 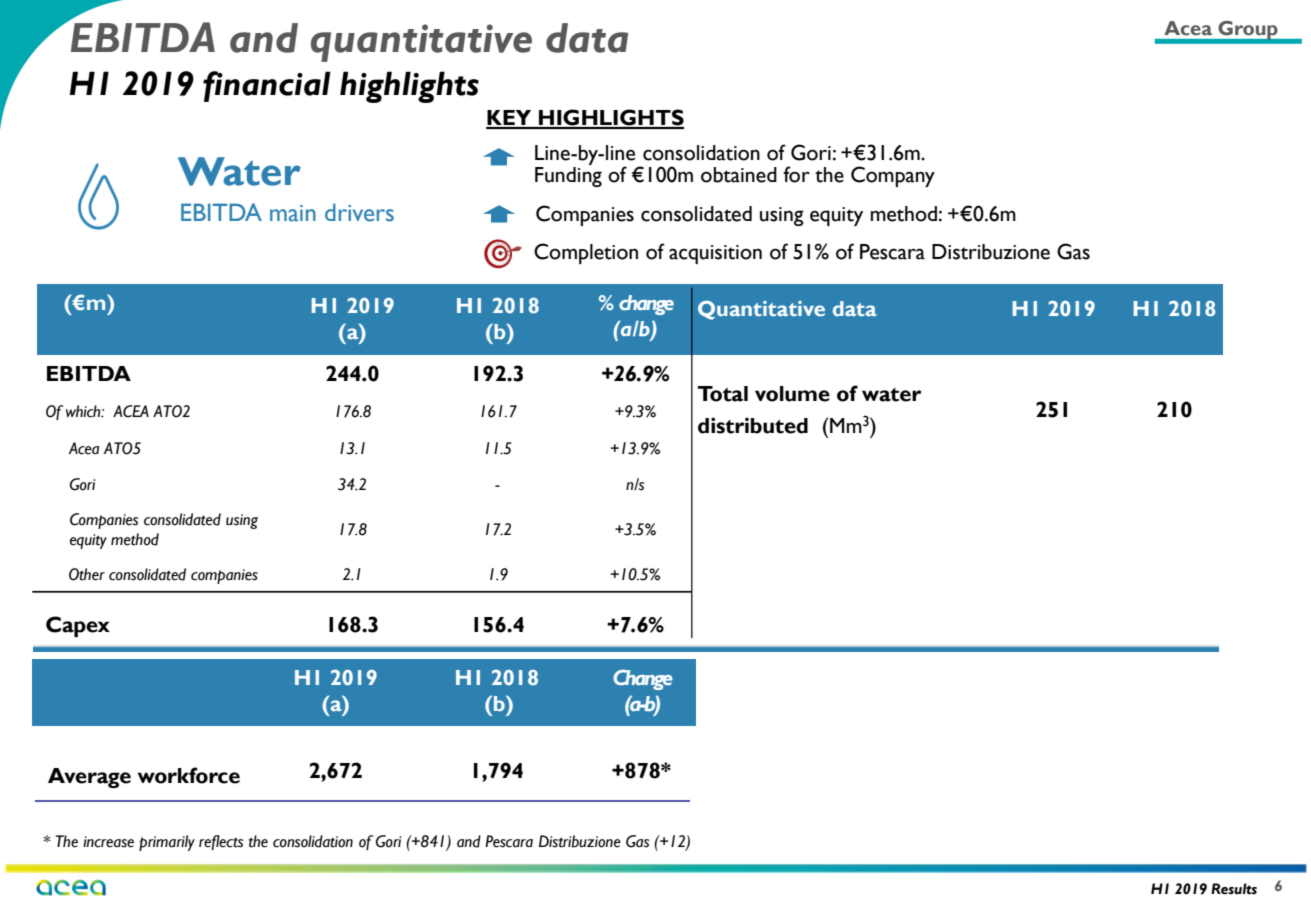 What do you see at coordinates (189, 775) in the page?
I see `workforce` at bounding box center [189, 775].
